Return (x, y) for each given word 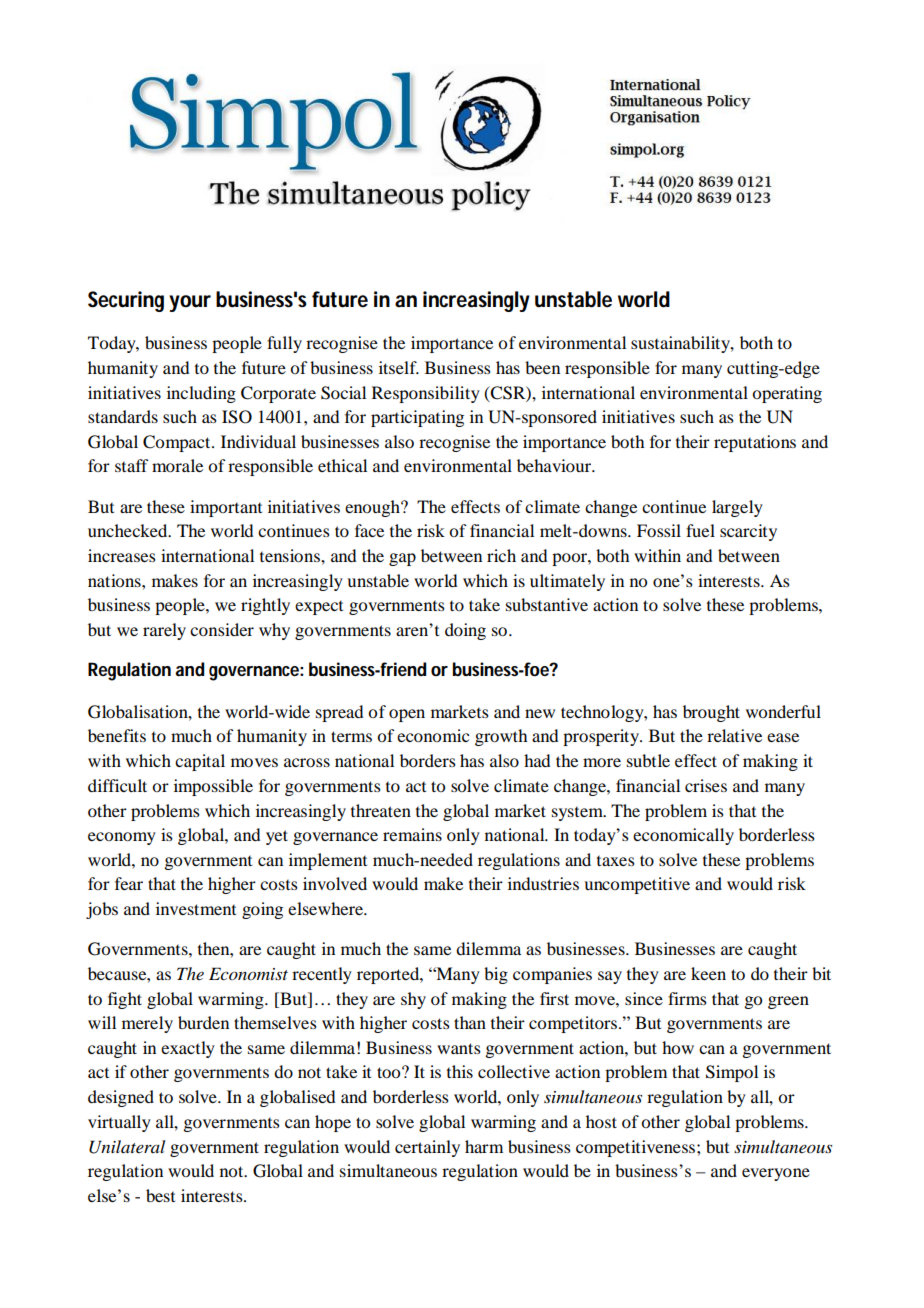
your (190, 303)
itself (399, 367)
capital (200, 762)
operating (787, 394)
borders (428, 760)
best (160, 1195)
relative (734, 735)
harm (484, 1146)
